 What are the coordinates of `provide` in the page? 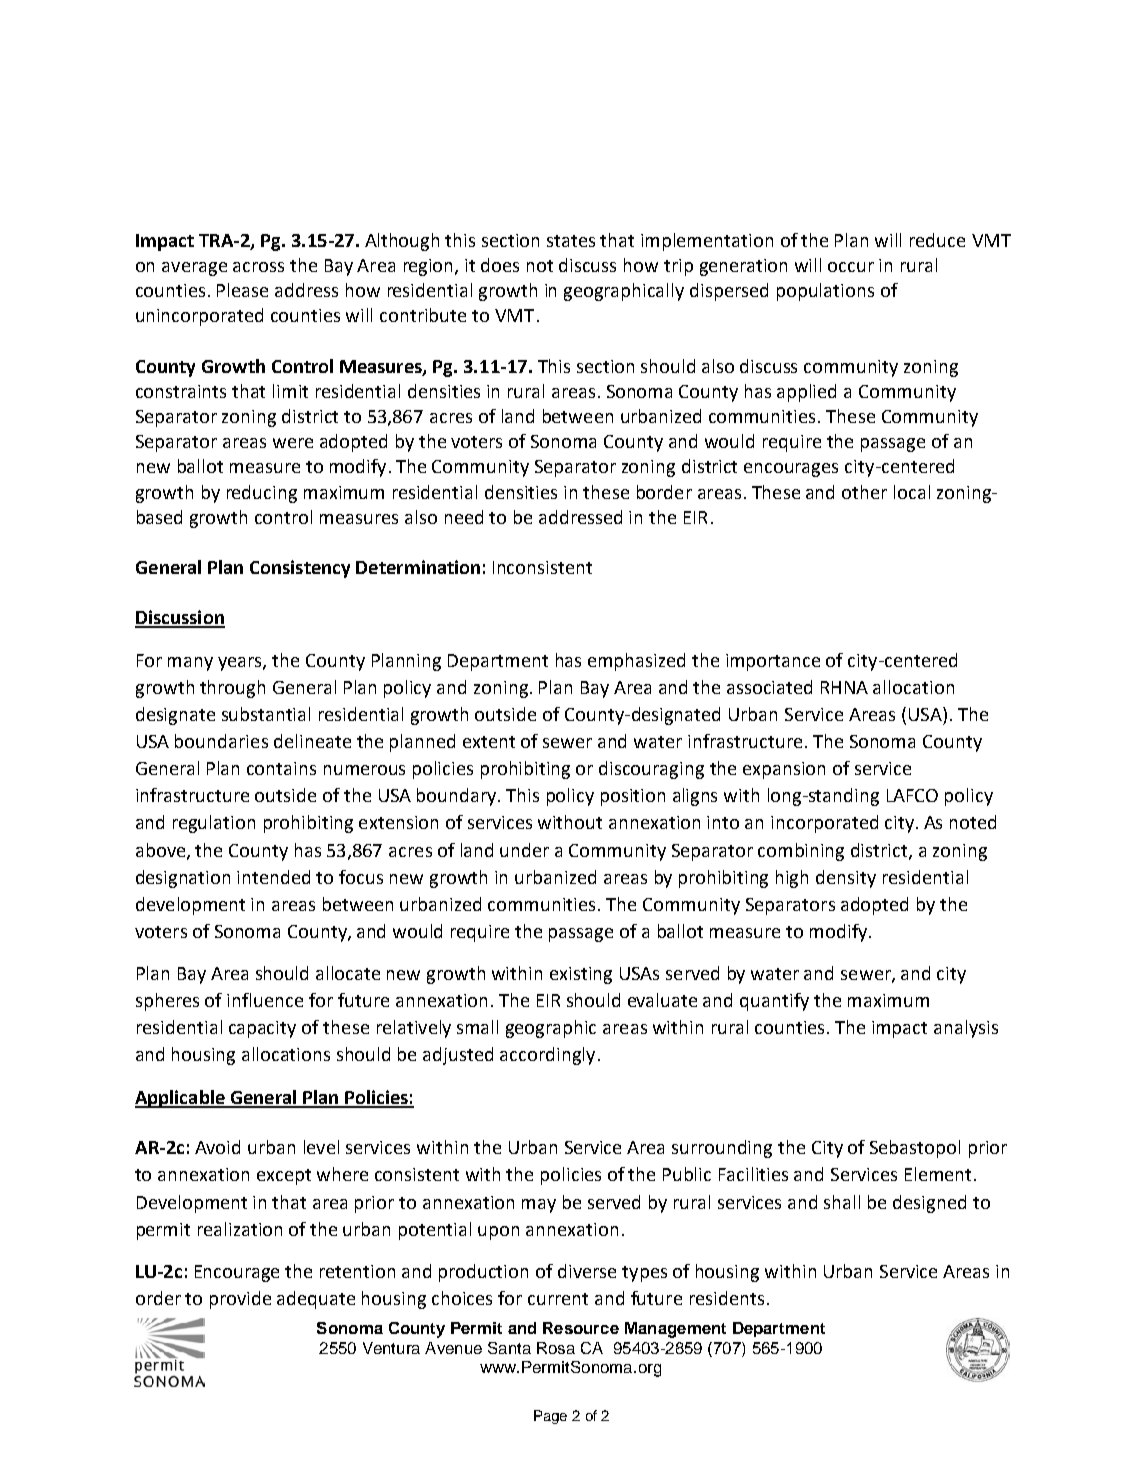 It's located at (240, 1300).
